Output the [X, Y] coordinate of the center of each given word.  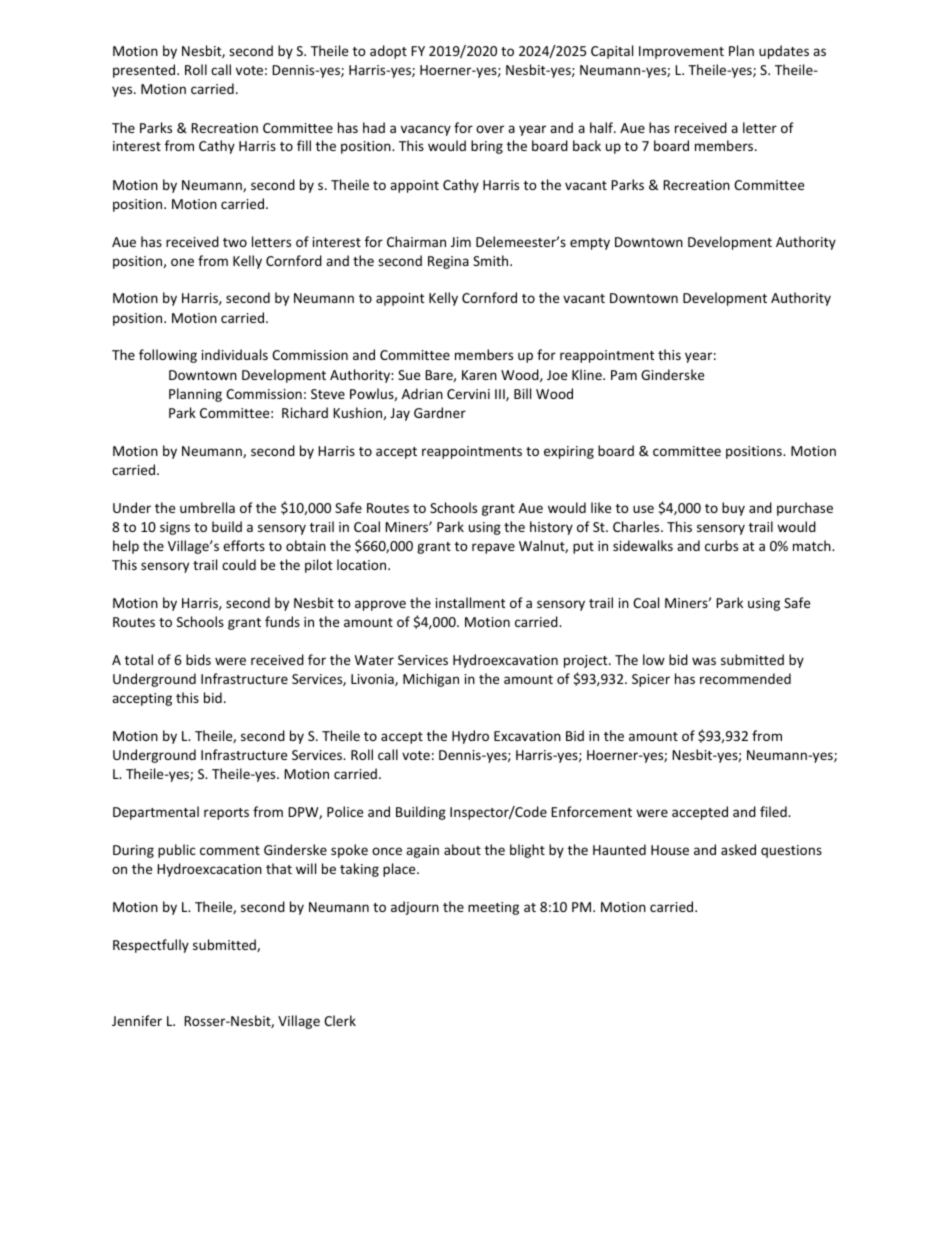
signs [175, 528]
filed [774, 811]
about [462, 849]
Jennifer [137, 1020]
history [551, 528]
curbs [721, 545]
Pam [624, 375]
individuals [235, 354]
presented [145, 71]
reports [226, 814]
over [490, 129]
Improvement [681, 52]
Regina [448, 262]
